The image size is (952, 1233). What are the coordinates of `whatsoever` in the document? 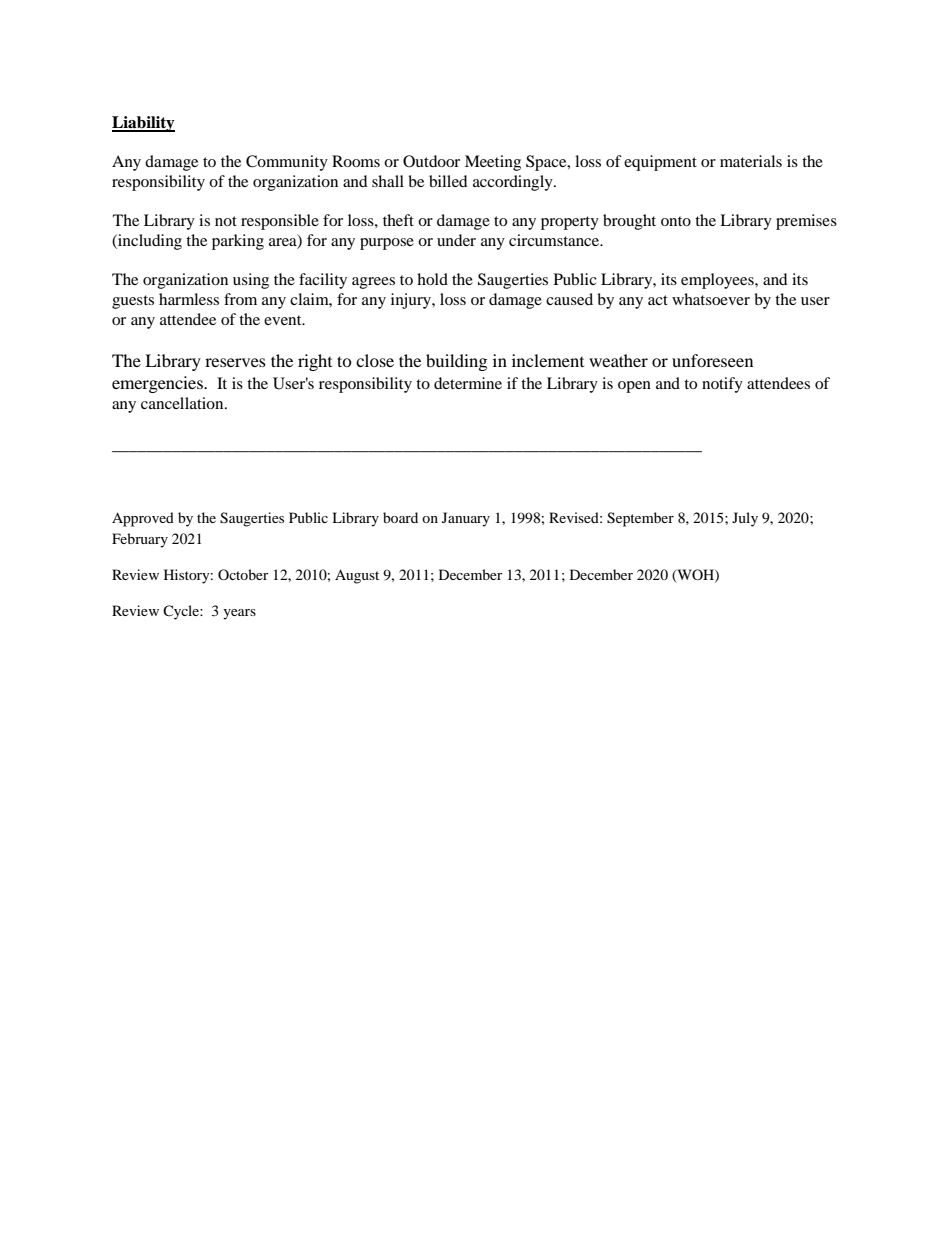 It's located at (711, 299).
